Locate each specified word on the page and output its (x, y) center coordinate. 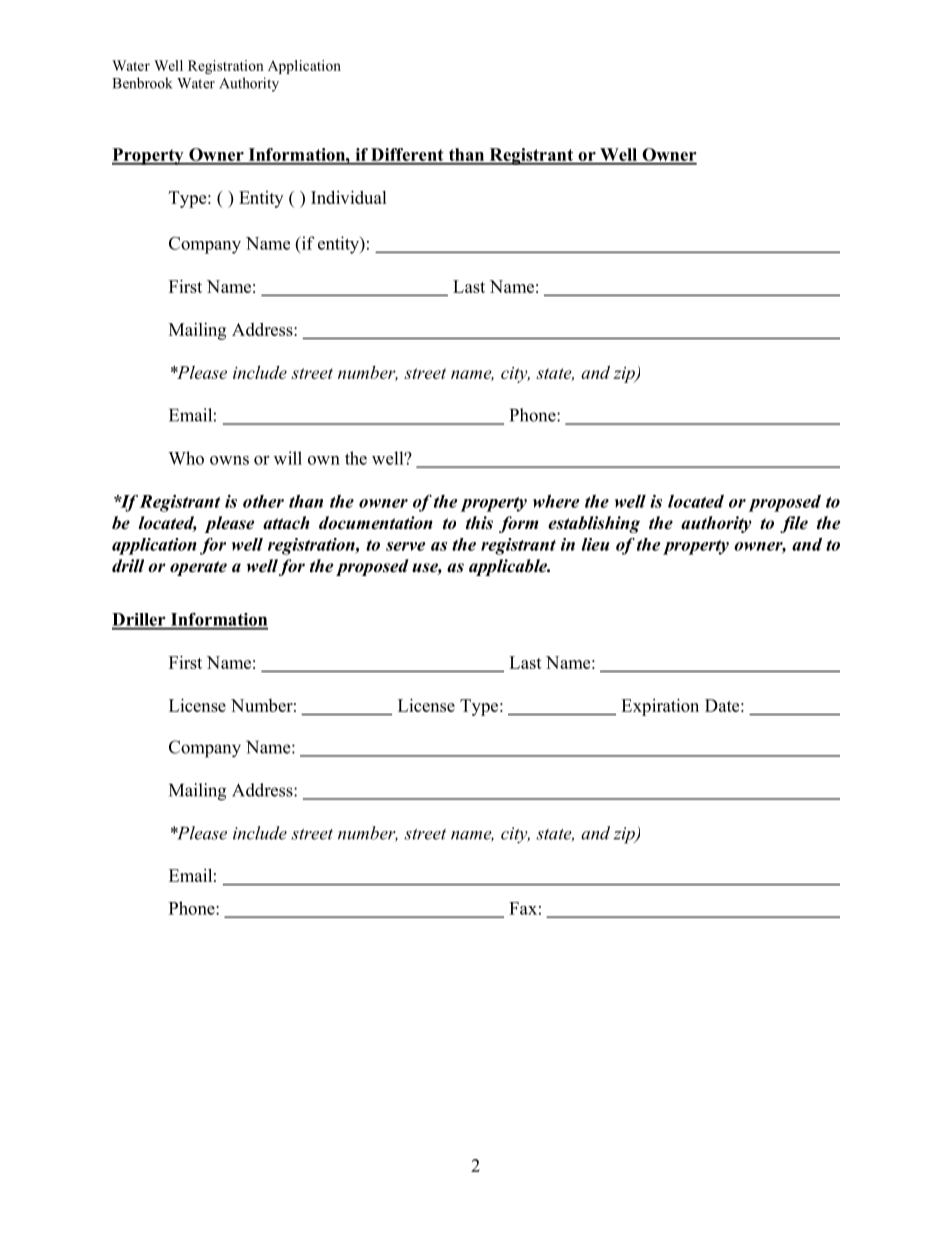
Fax (523, 908)
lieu (596, 544)
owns (229, 460)
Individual (349, 197)
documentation (376, 523)
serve (406, 546)
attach (286, 523)
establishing (594, 524)
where (556, 501)
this (479, 523)
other (263, 501)
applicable (509, 567)
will (288, 458)
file (794, 524)
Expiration (660, 707)
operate (198, 568)
